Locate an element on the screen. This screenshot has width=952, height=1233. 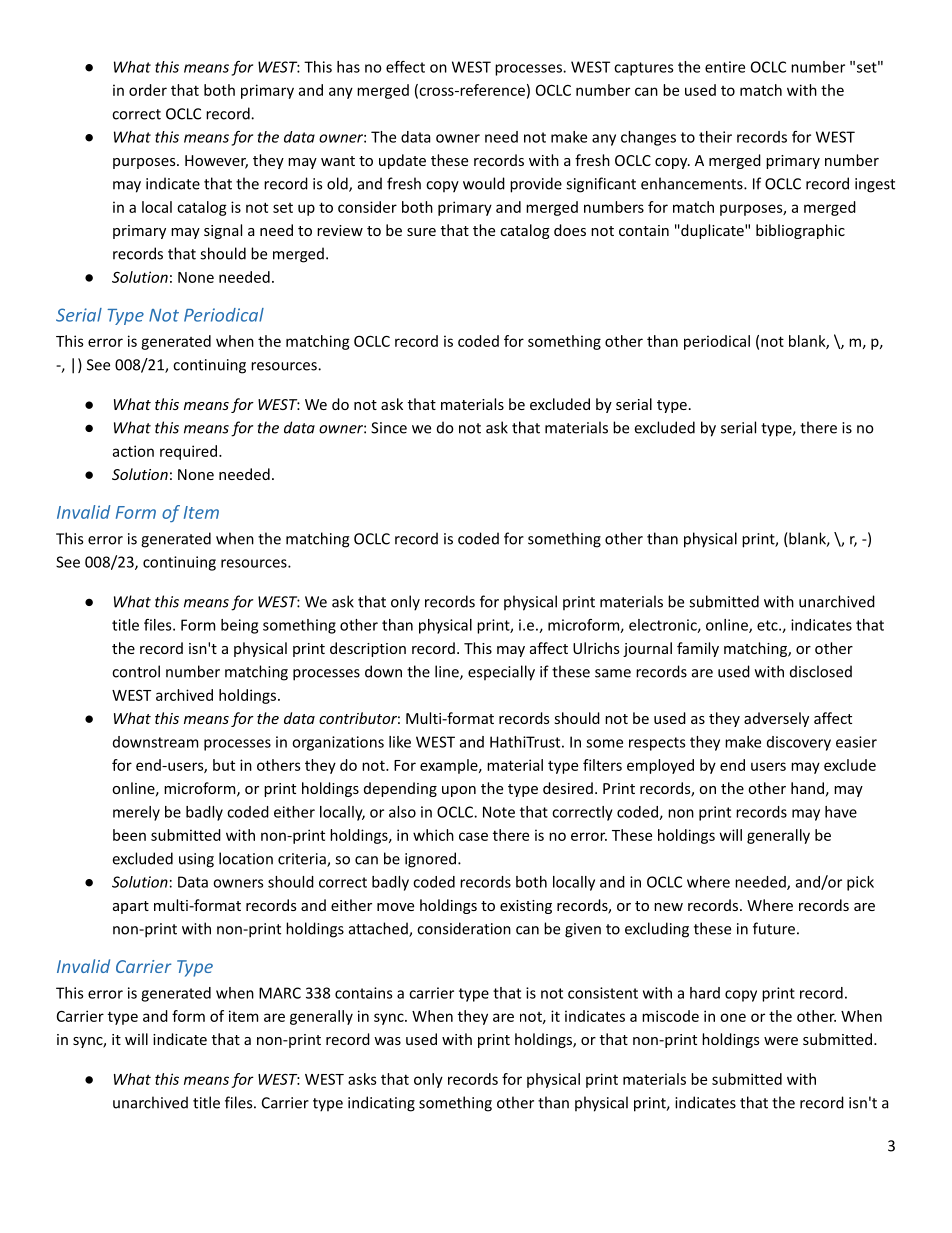
was is located at coordinates (387, 1041).
